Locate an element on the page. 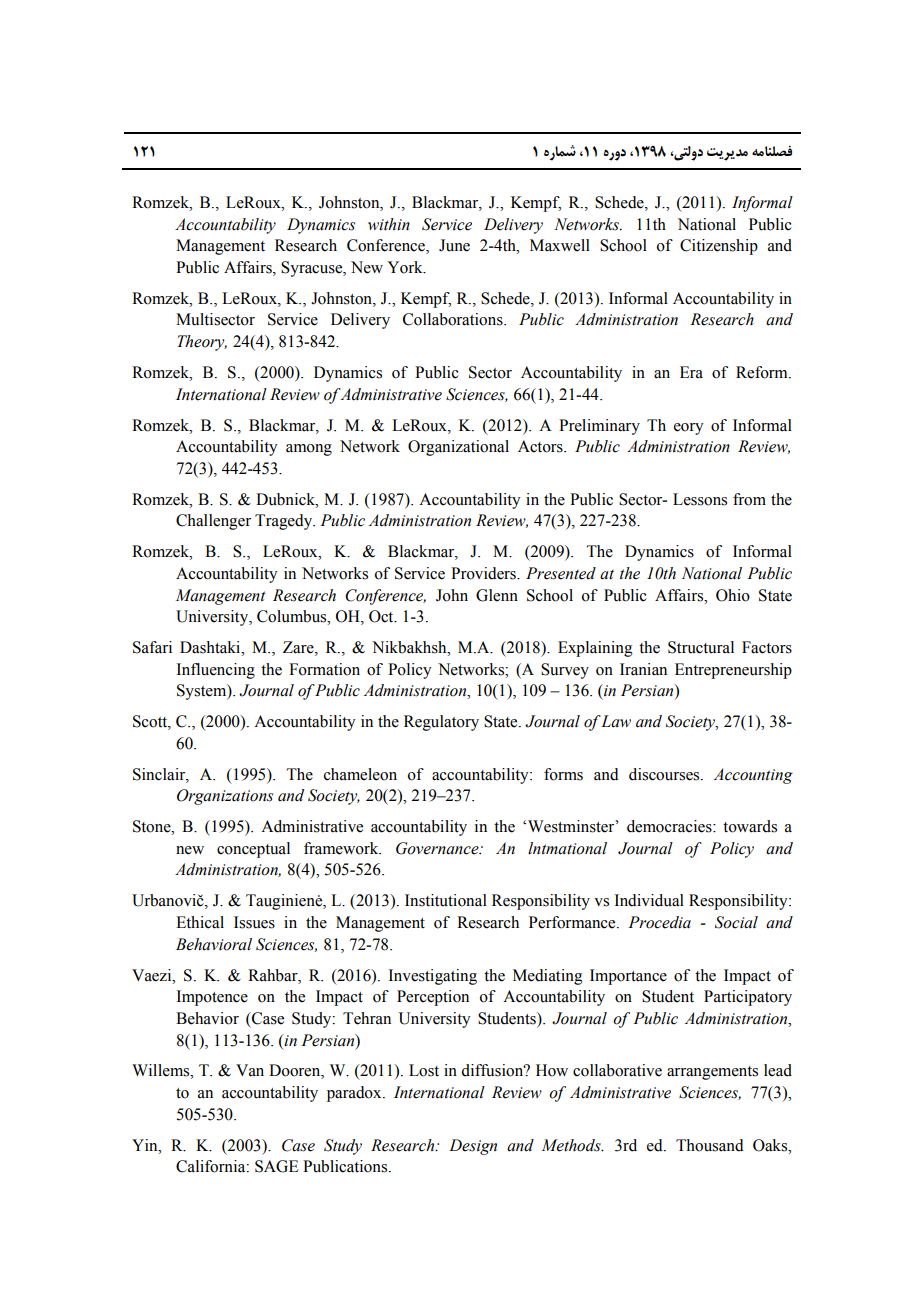 The width and height of the document is (924, 1308). conceptual is located at coordinates (253, 850).
